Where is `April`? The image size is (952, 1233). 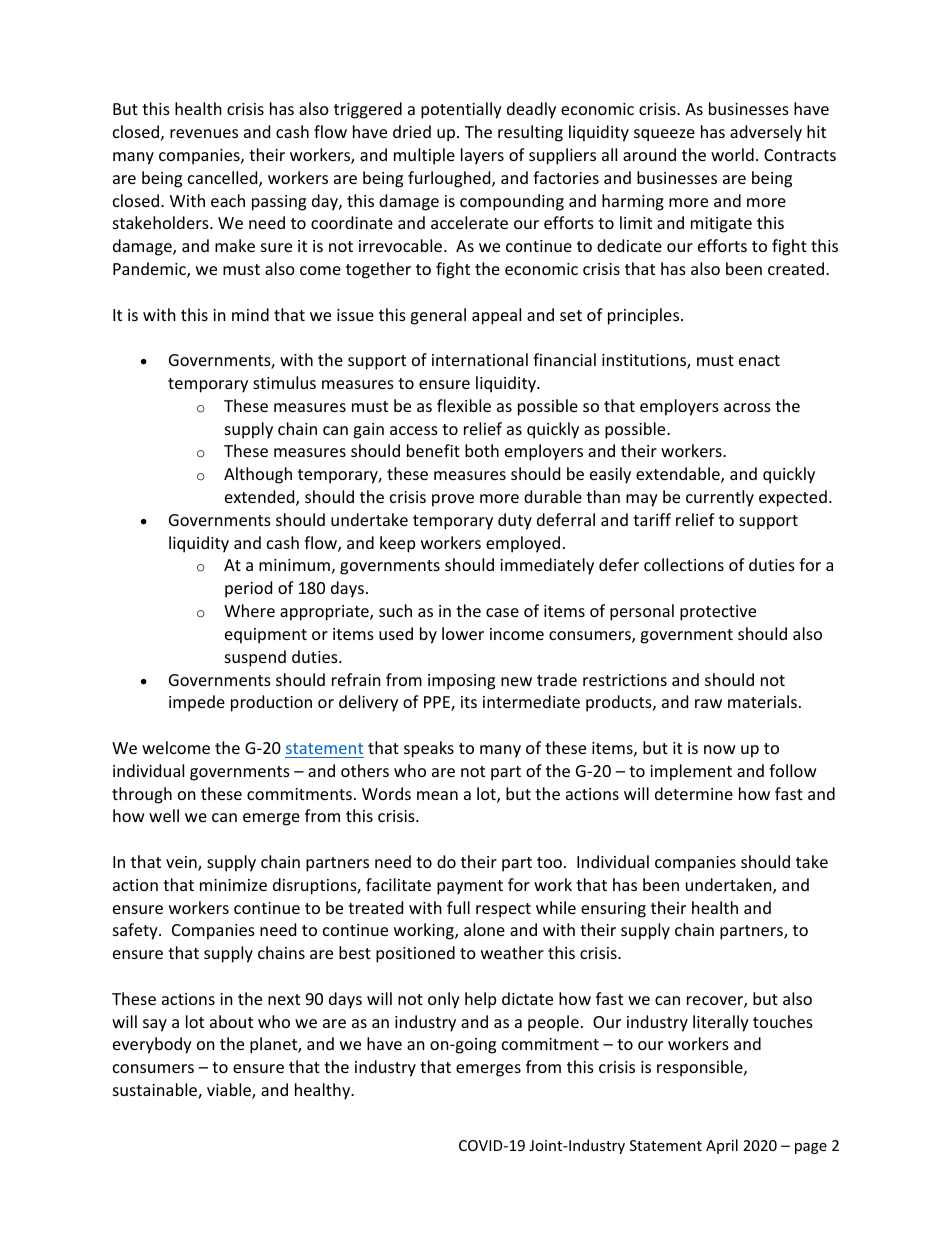 April is located at coordinates (722, 1146).
